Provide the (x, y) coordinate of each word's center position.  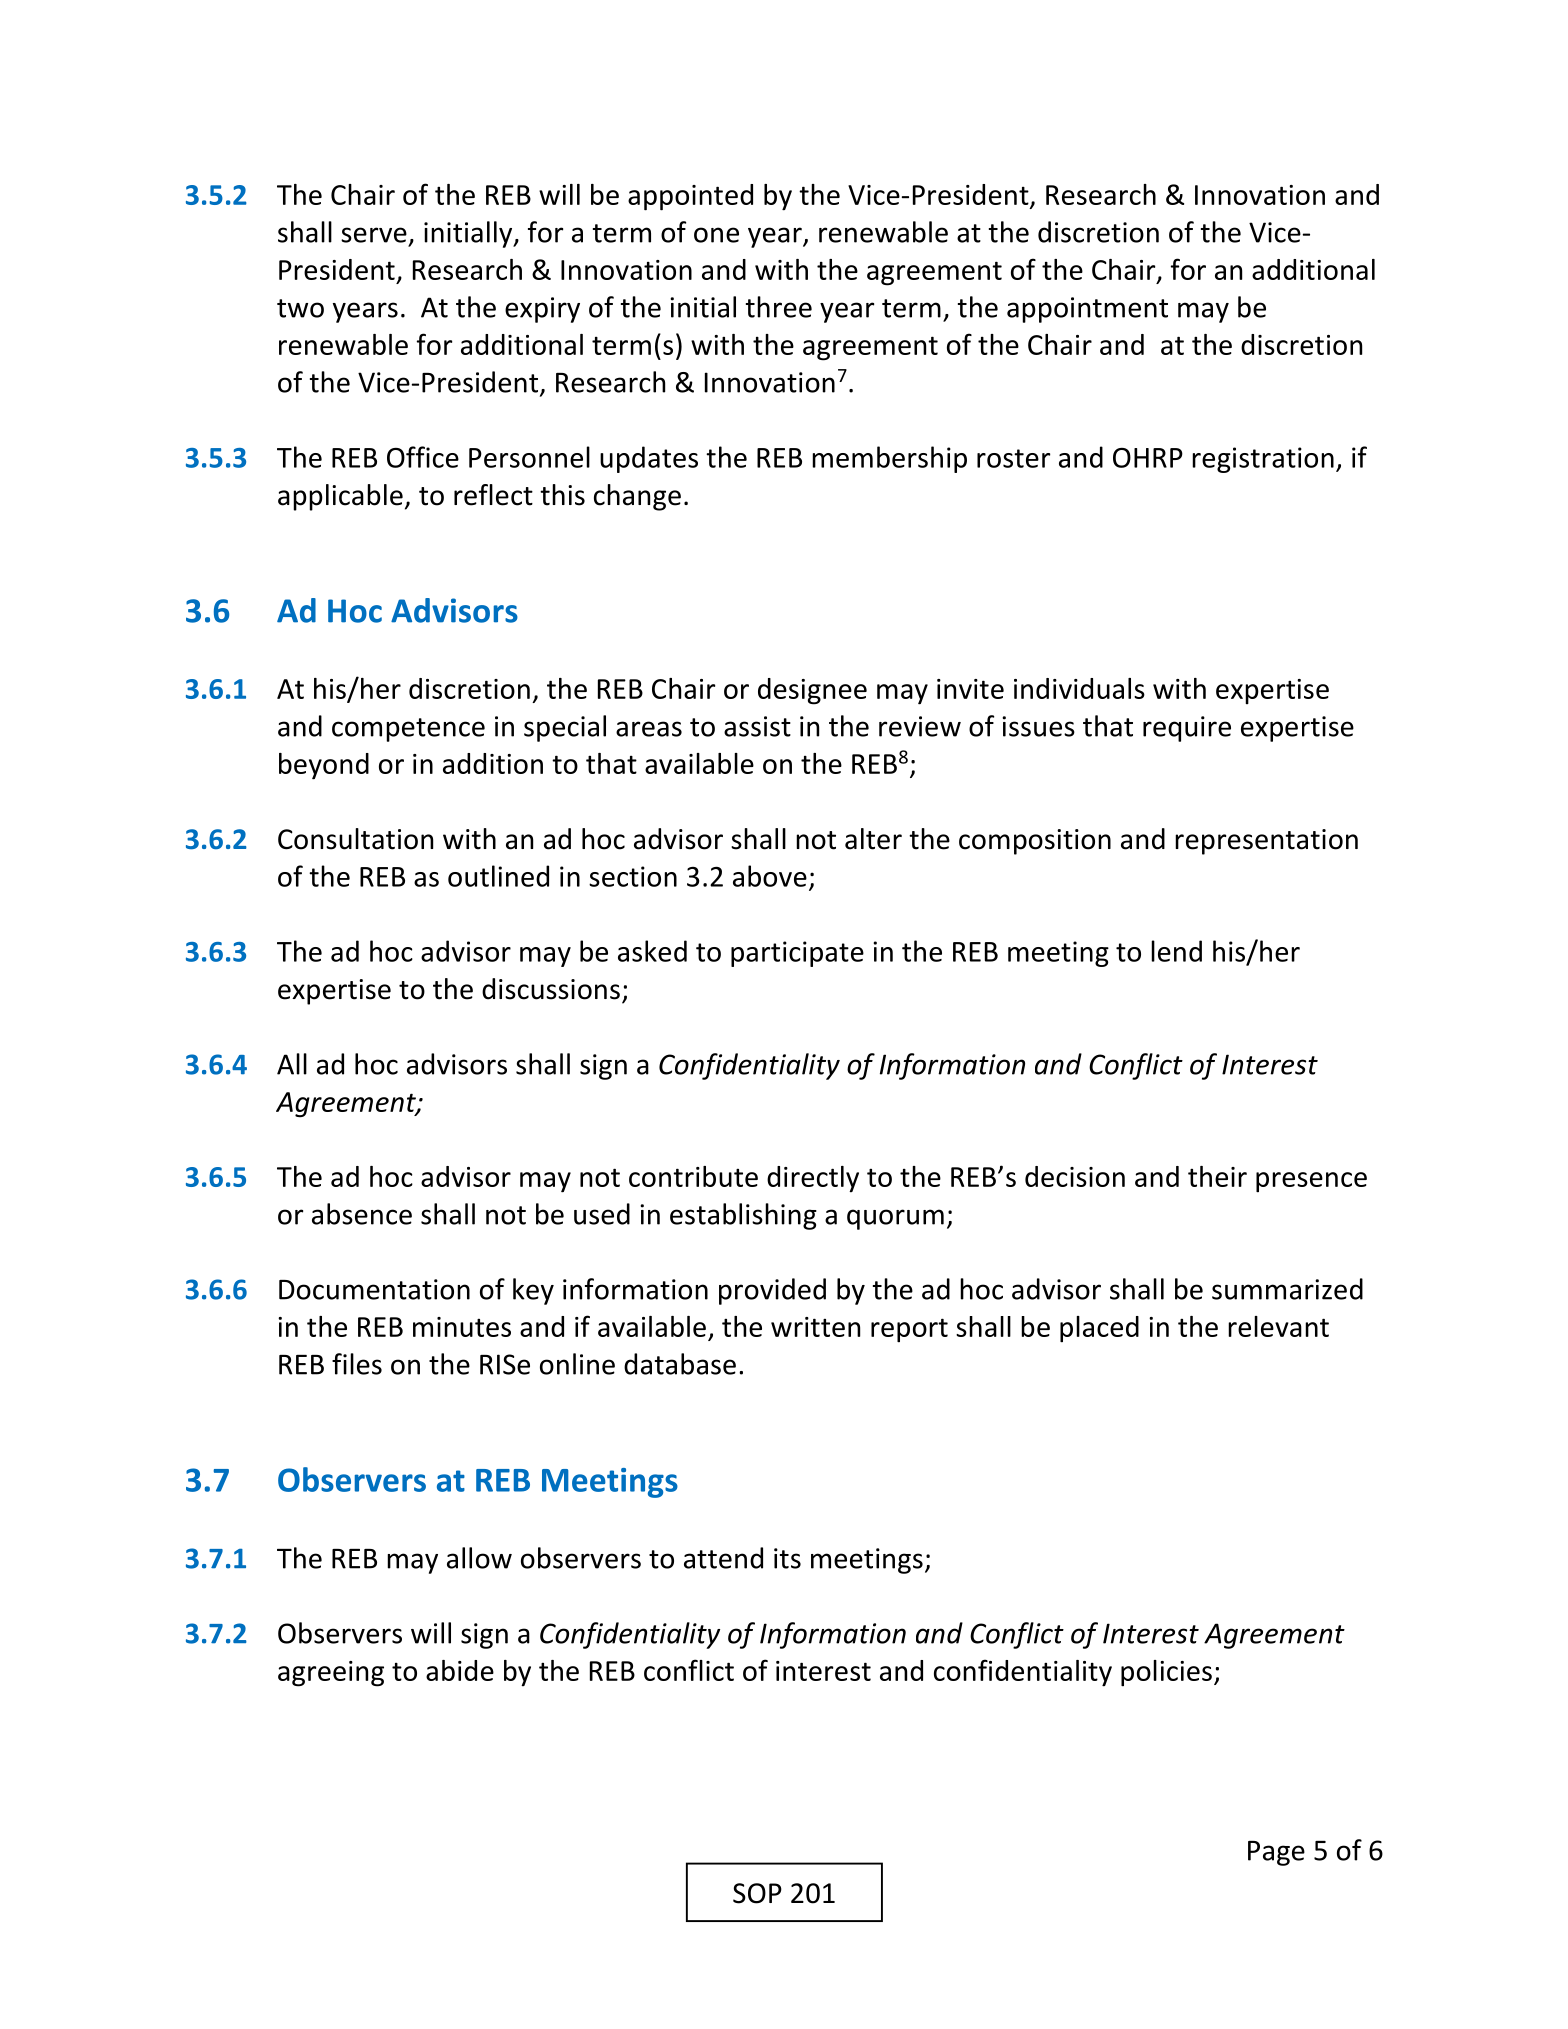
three (779, 307)
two (300, 308)
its (787, 1558)
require (1187, 729)
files (357, 1364)
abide (460, 1670)
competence (408, 730)
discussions (551, 989)
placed (1099, 1329)
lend (1176, 951)
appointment (1087, 310)
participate (797, 954)
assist (757, 726)
